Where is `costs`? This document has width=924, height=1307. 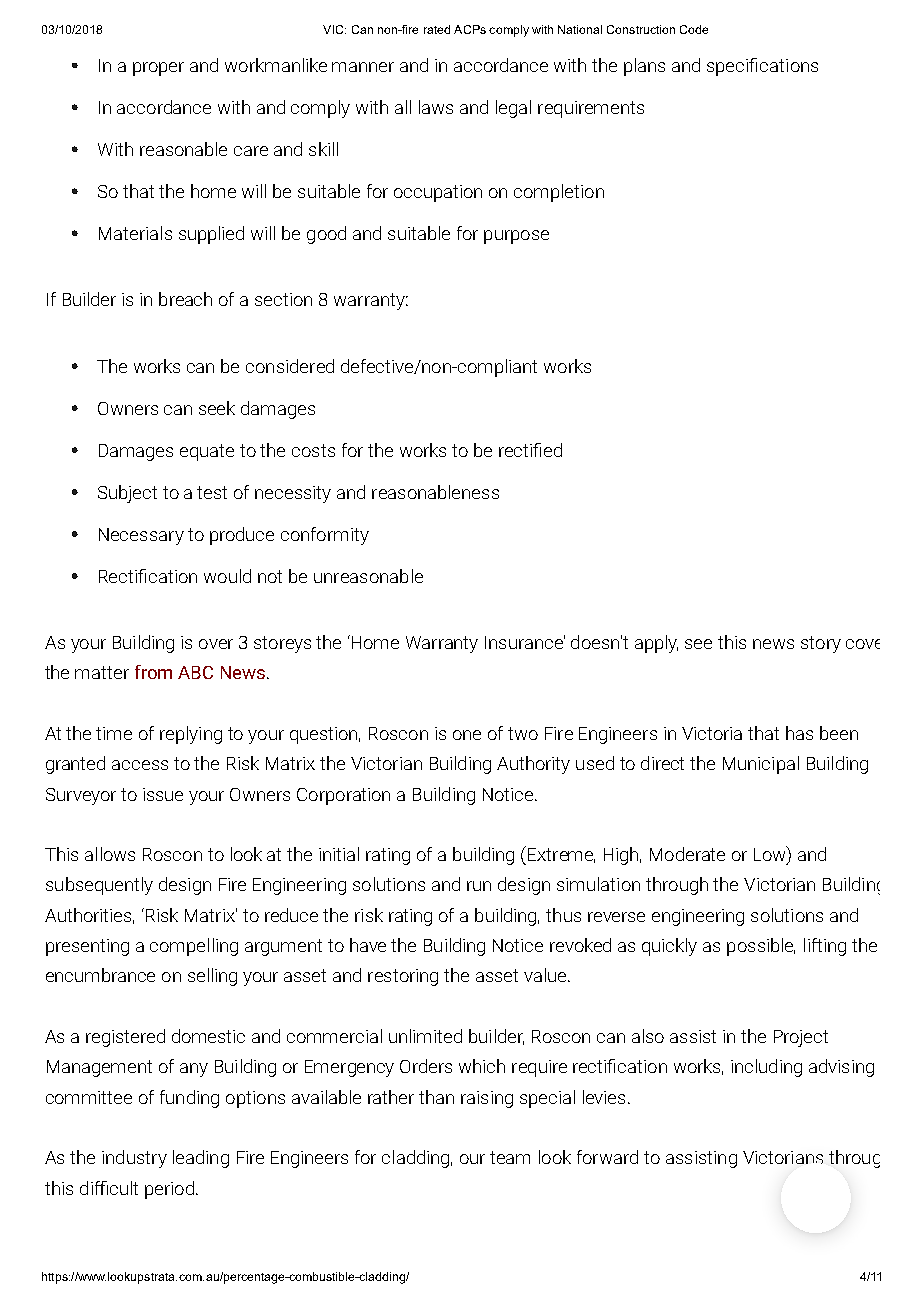
costs is located at coordinates (313, 450).
